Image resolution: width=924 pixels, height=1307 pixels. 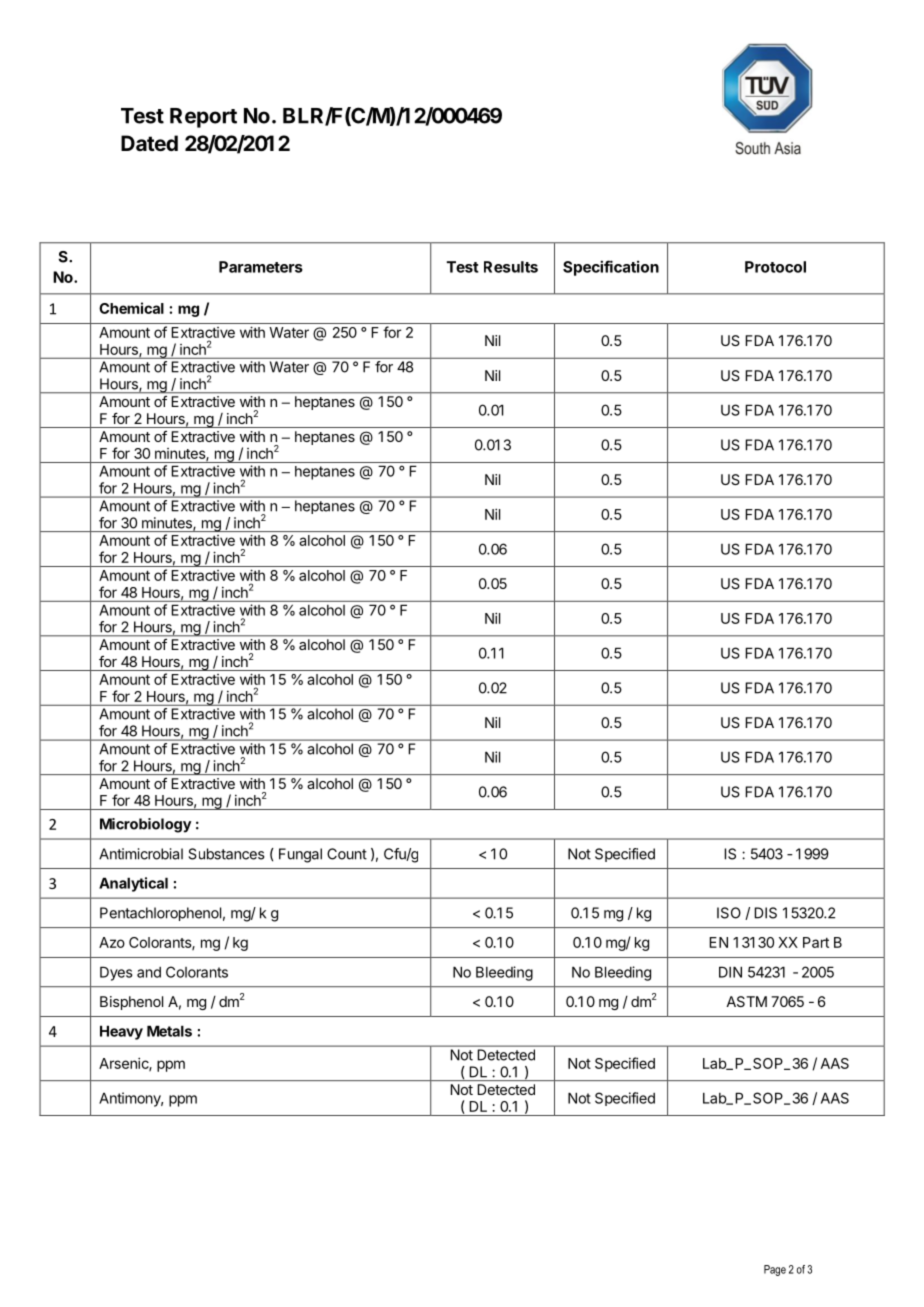 What do you see at coordinates (511, 267) in the page?
I see `Results` at bounding box center [511, 267].
